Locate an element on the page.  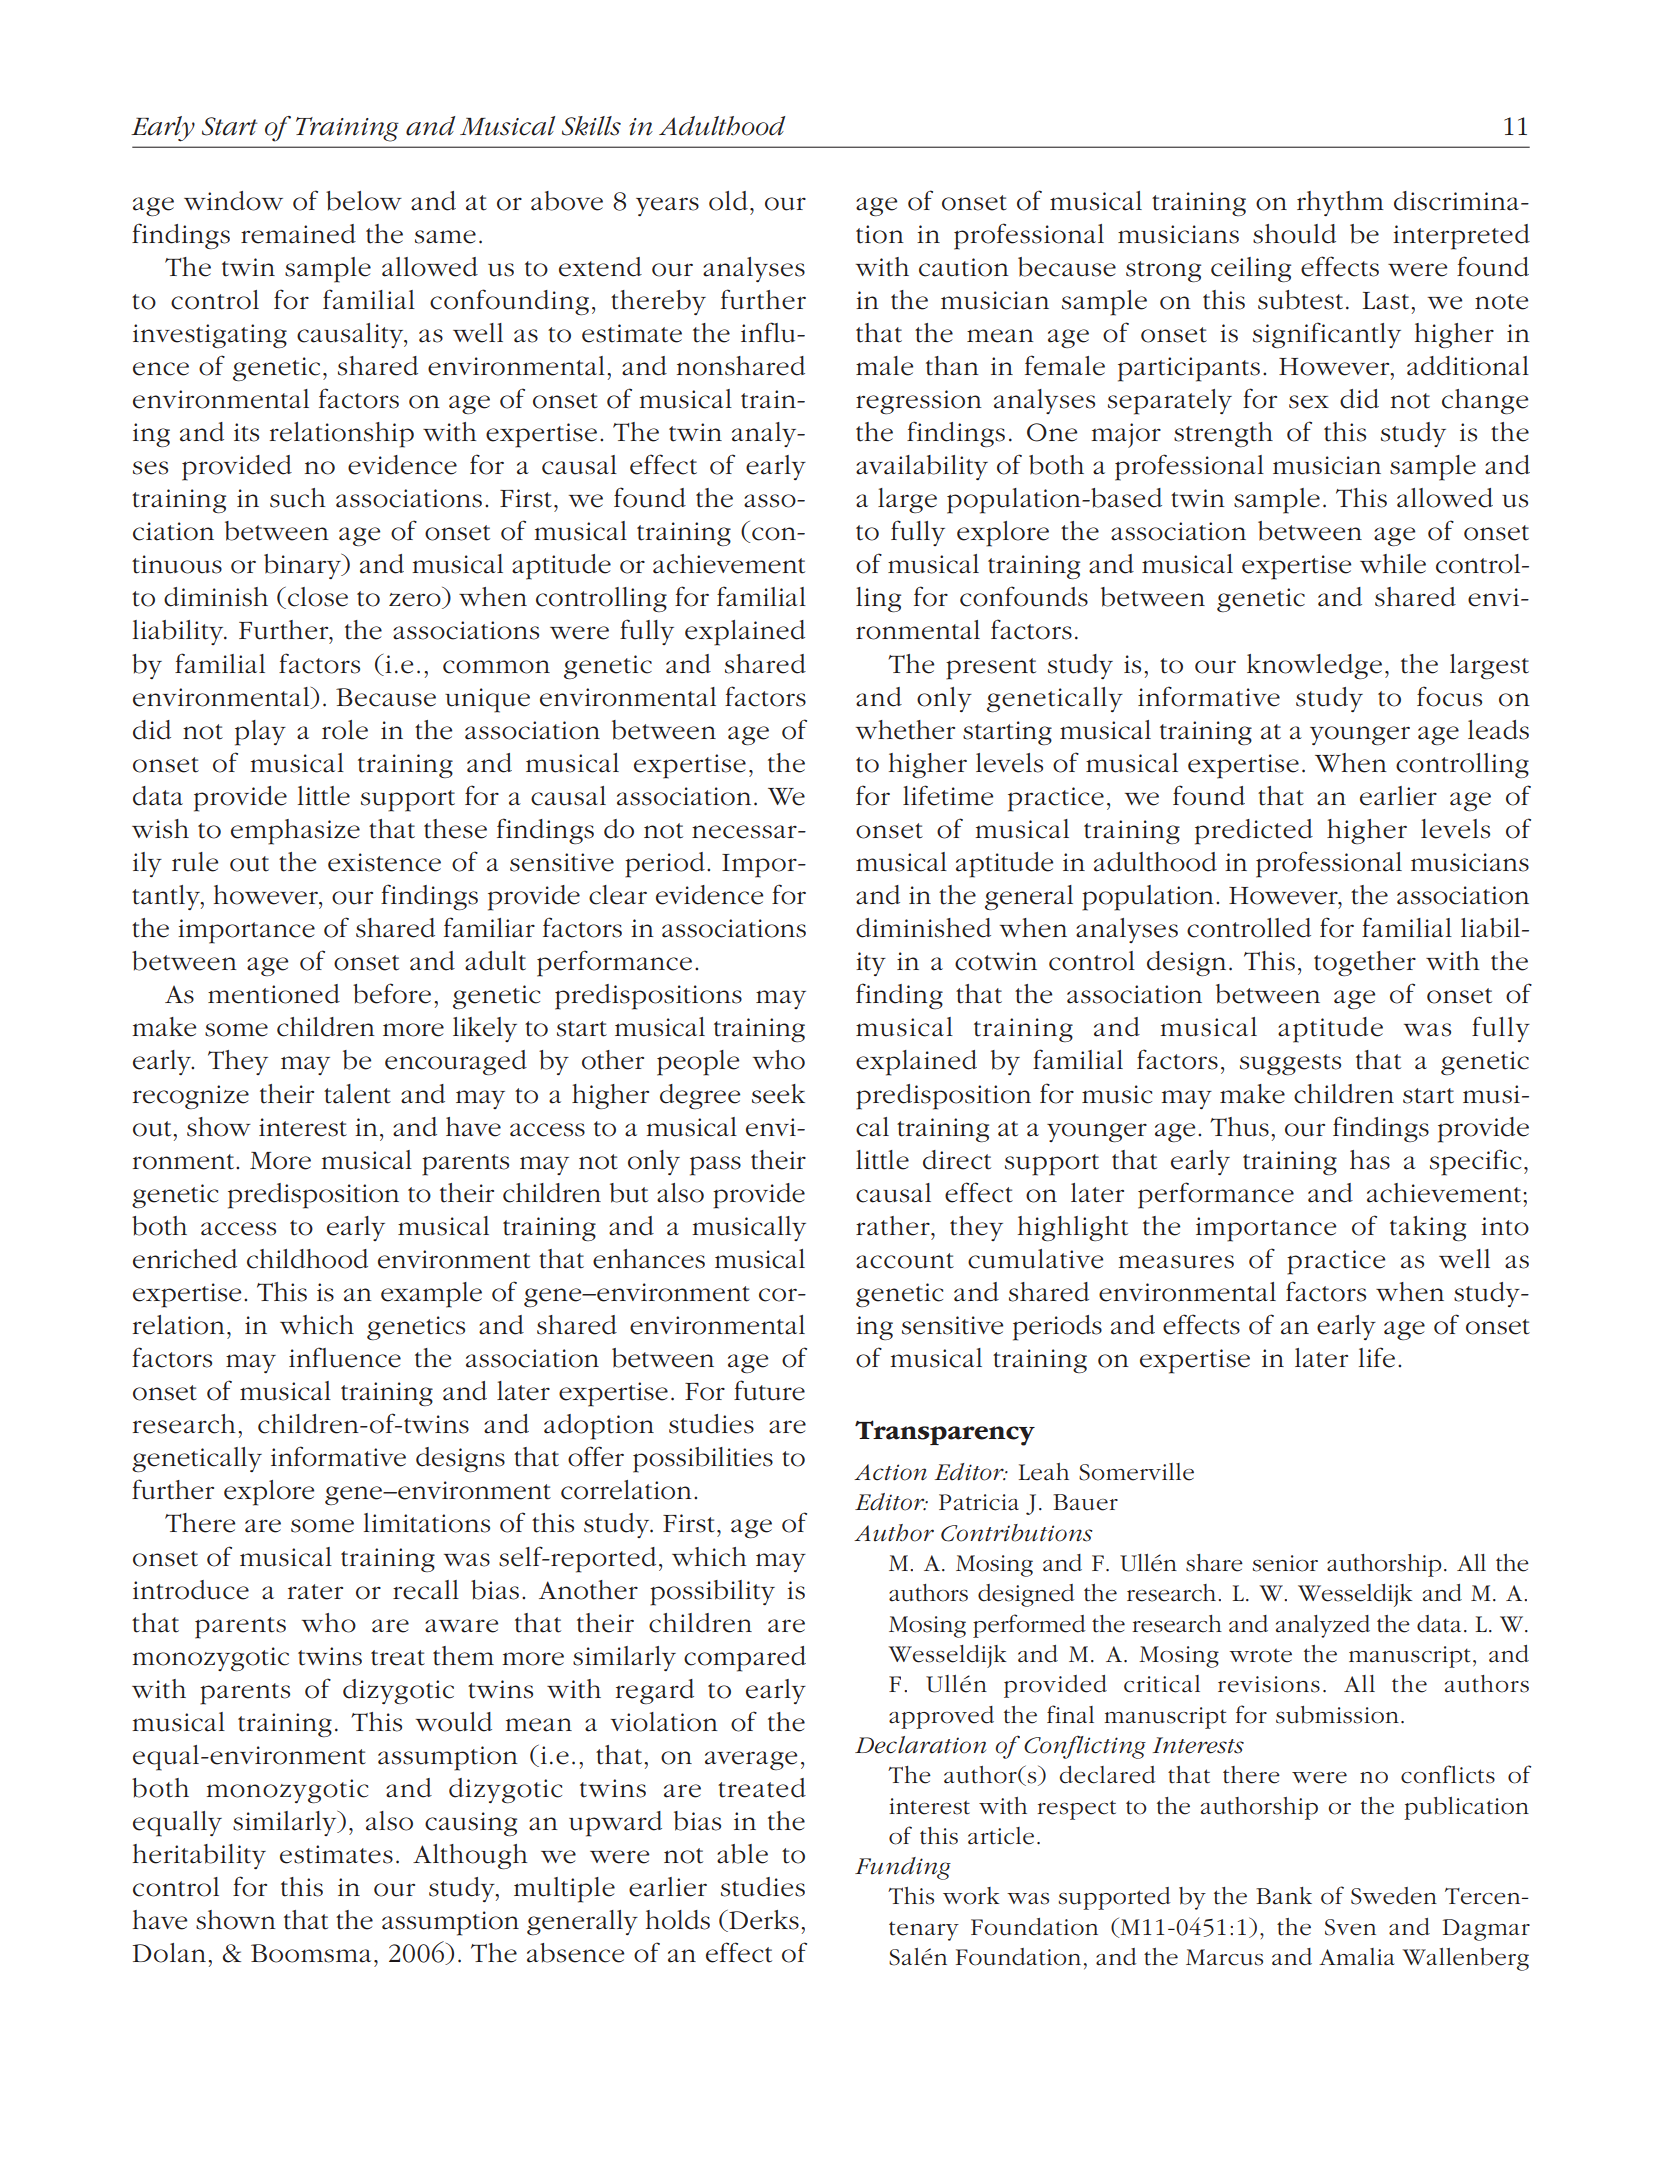
seek is located at coordinates (778, 1094).
